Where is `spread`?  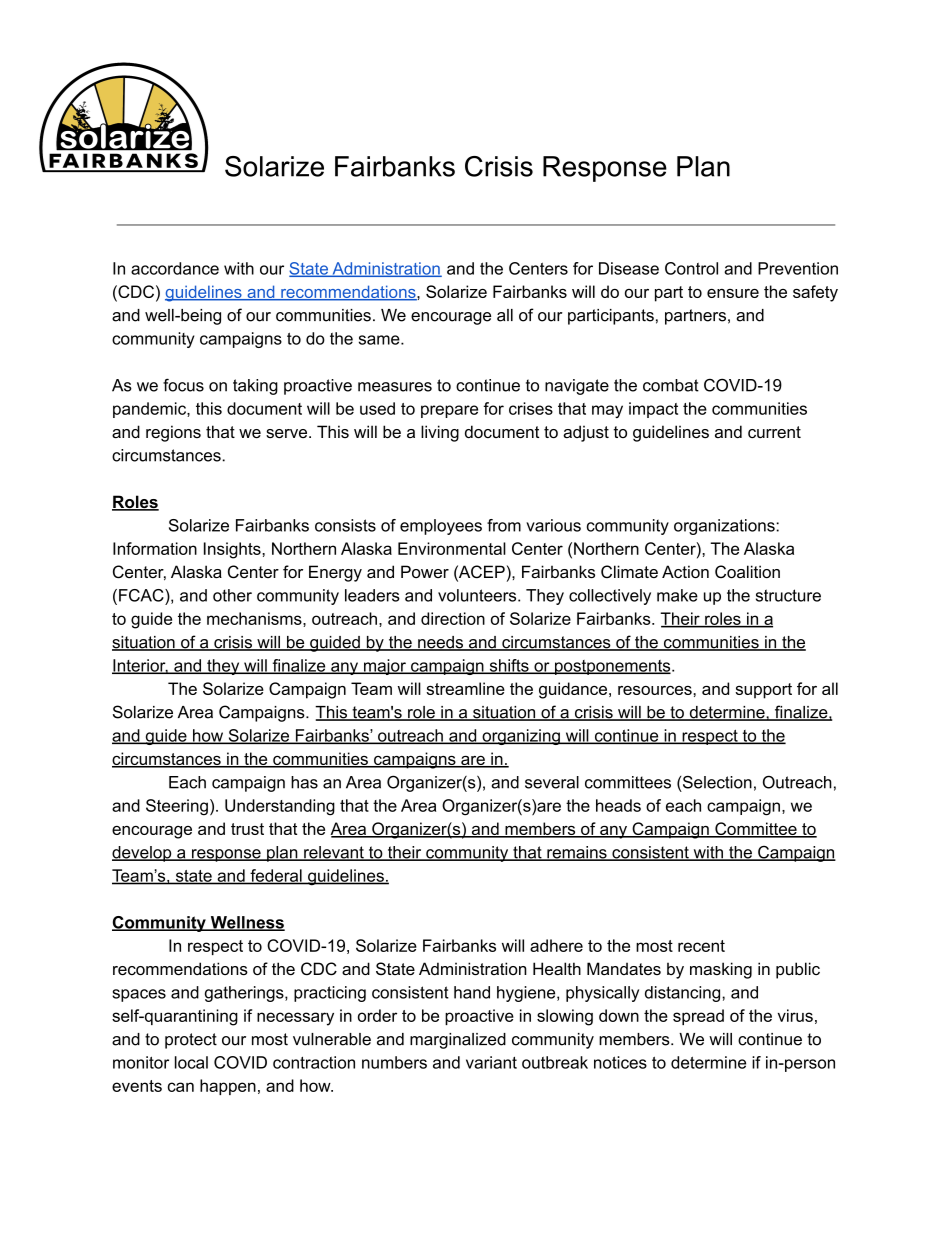 spread is located at coordinates (698, 1017).
